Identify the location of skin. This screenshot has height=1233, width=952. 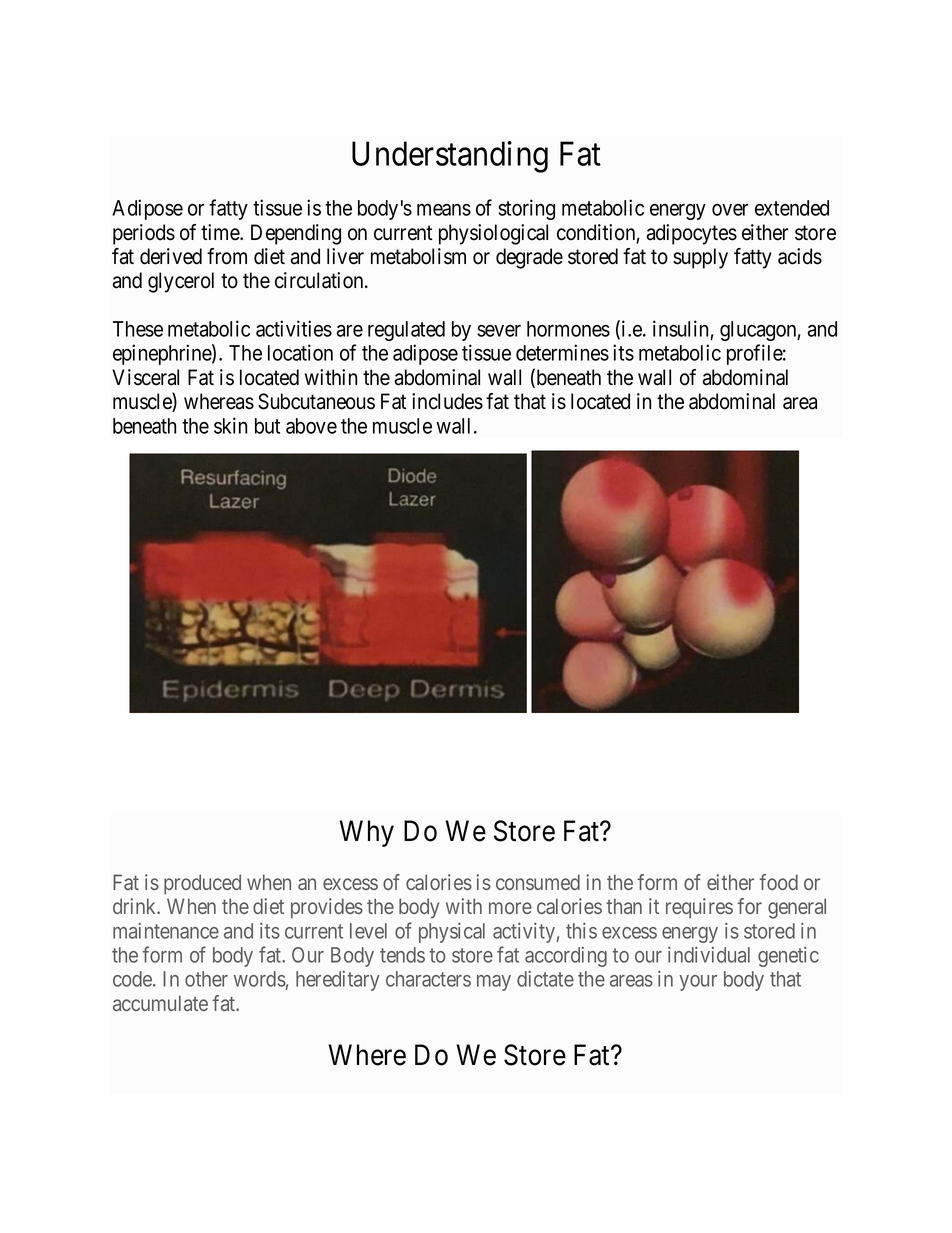
(230, 425).
